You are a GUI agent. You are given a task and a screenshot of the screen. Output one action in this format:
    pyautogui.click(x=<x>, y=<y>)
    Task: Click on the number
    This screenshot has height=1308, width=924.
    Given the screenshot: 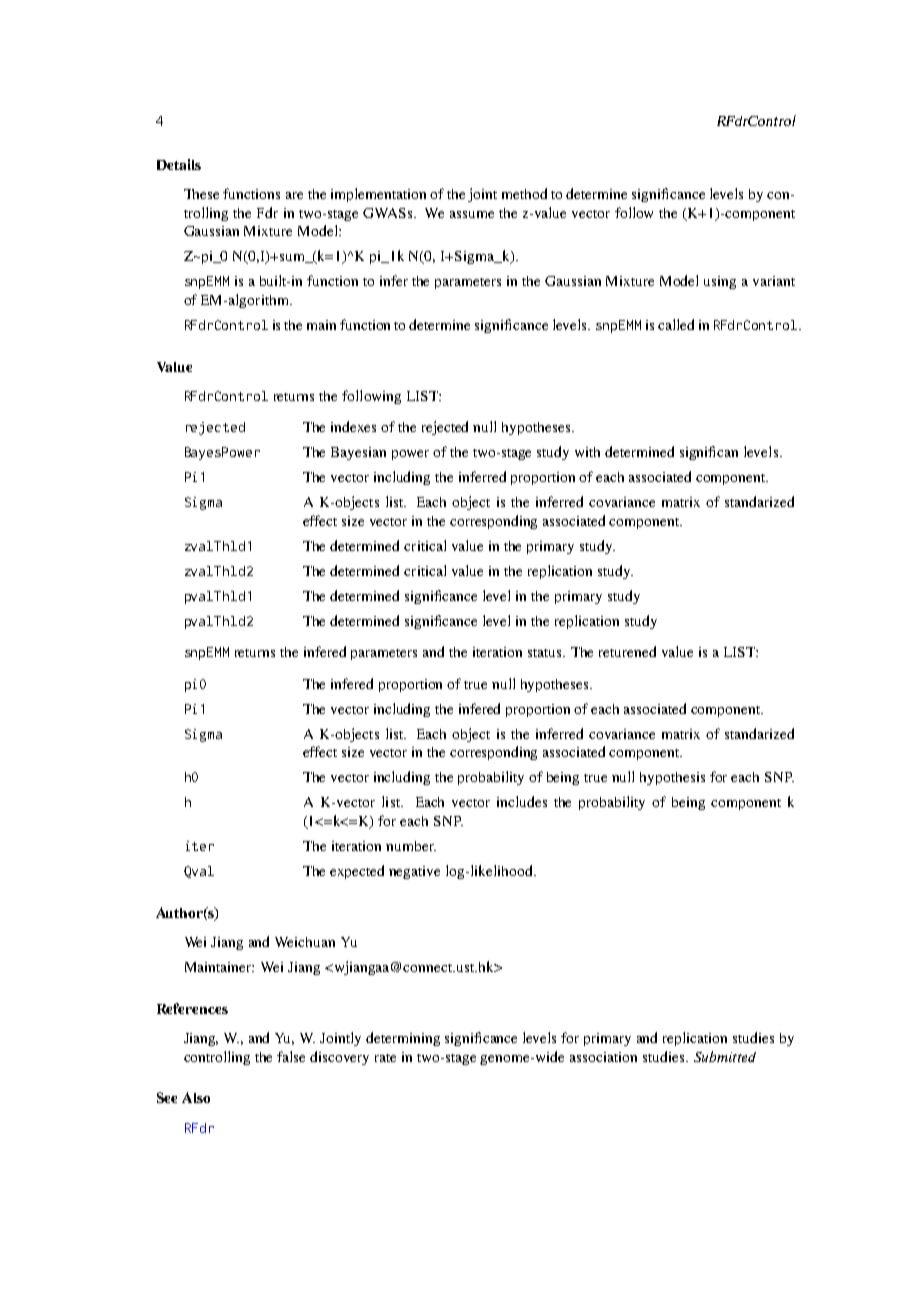 What is the action you would take?
    pyautogui.click(x=411, y=846)
